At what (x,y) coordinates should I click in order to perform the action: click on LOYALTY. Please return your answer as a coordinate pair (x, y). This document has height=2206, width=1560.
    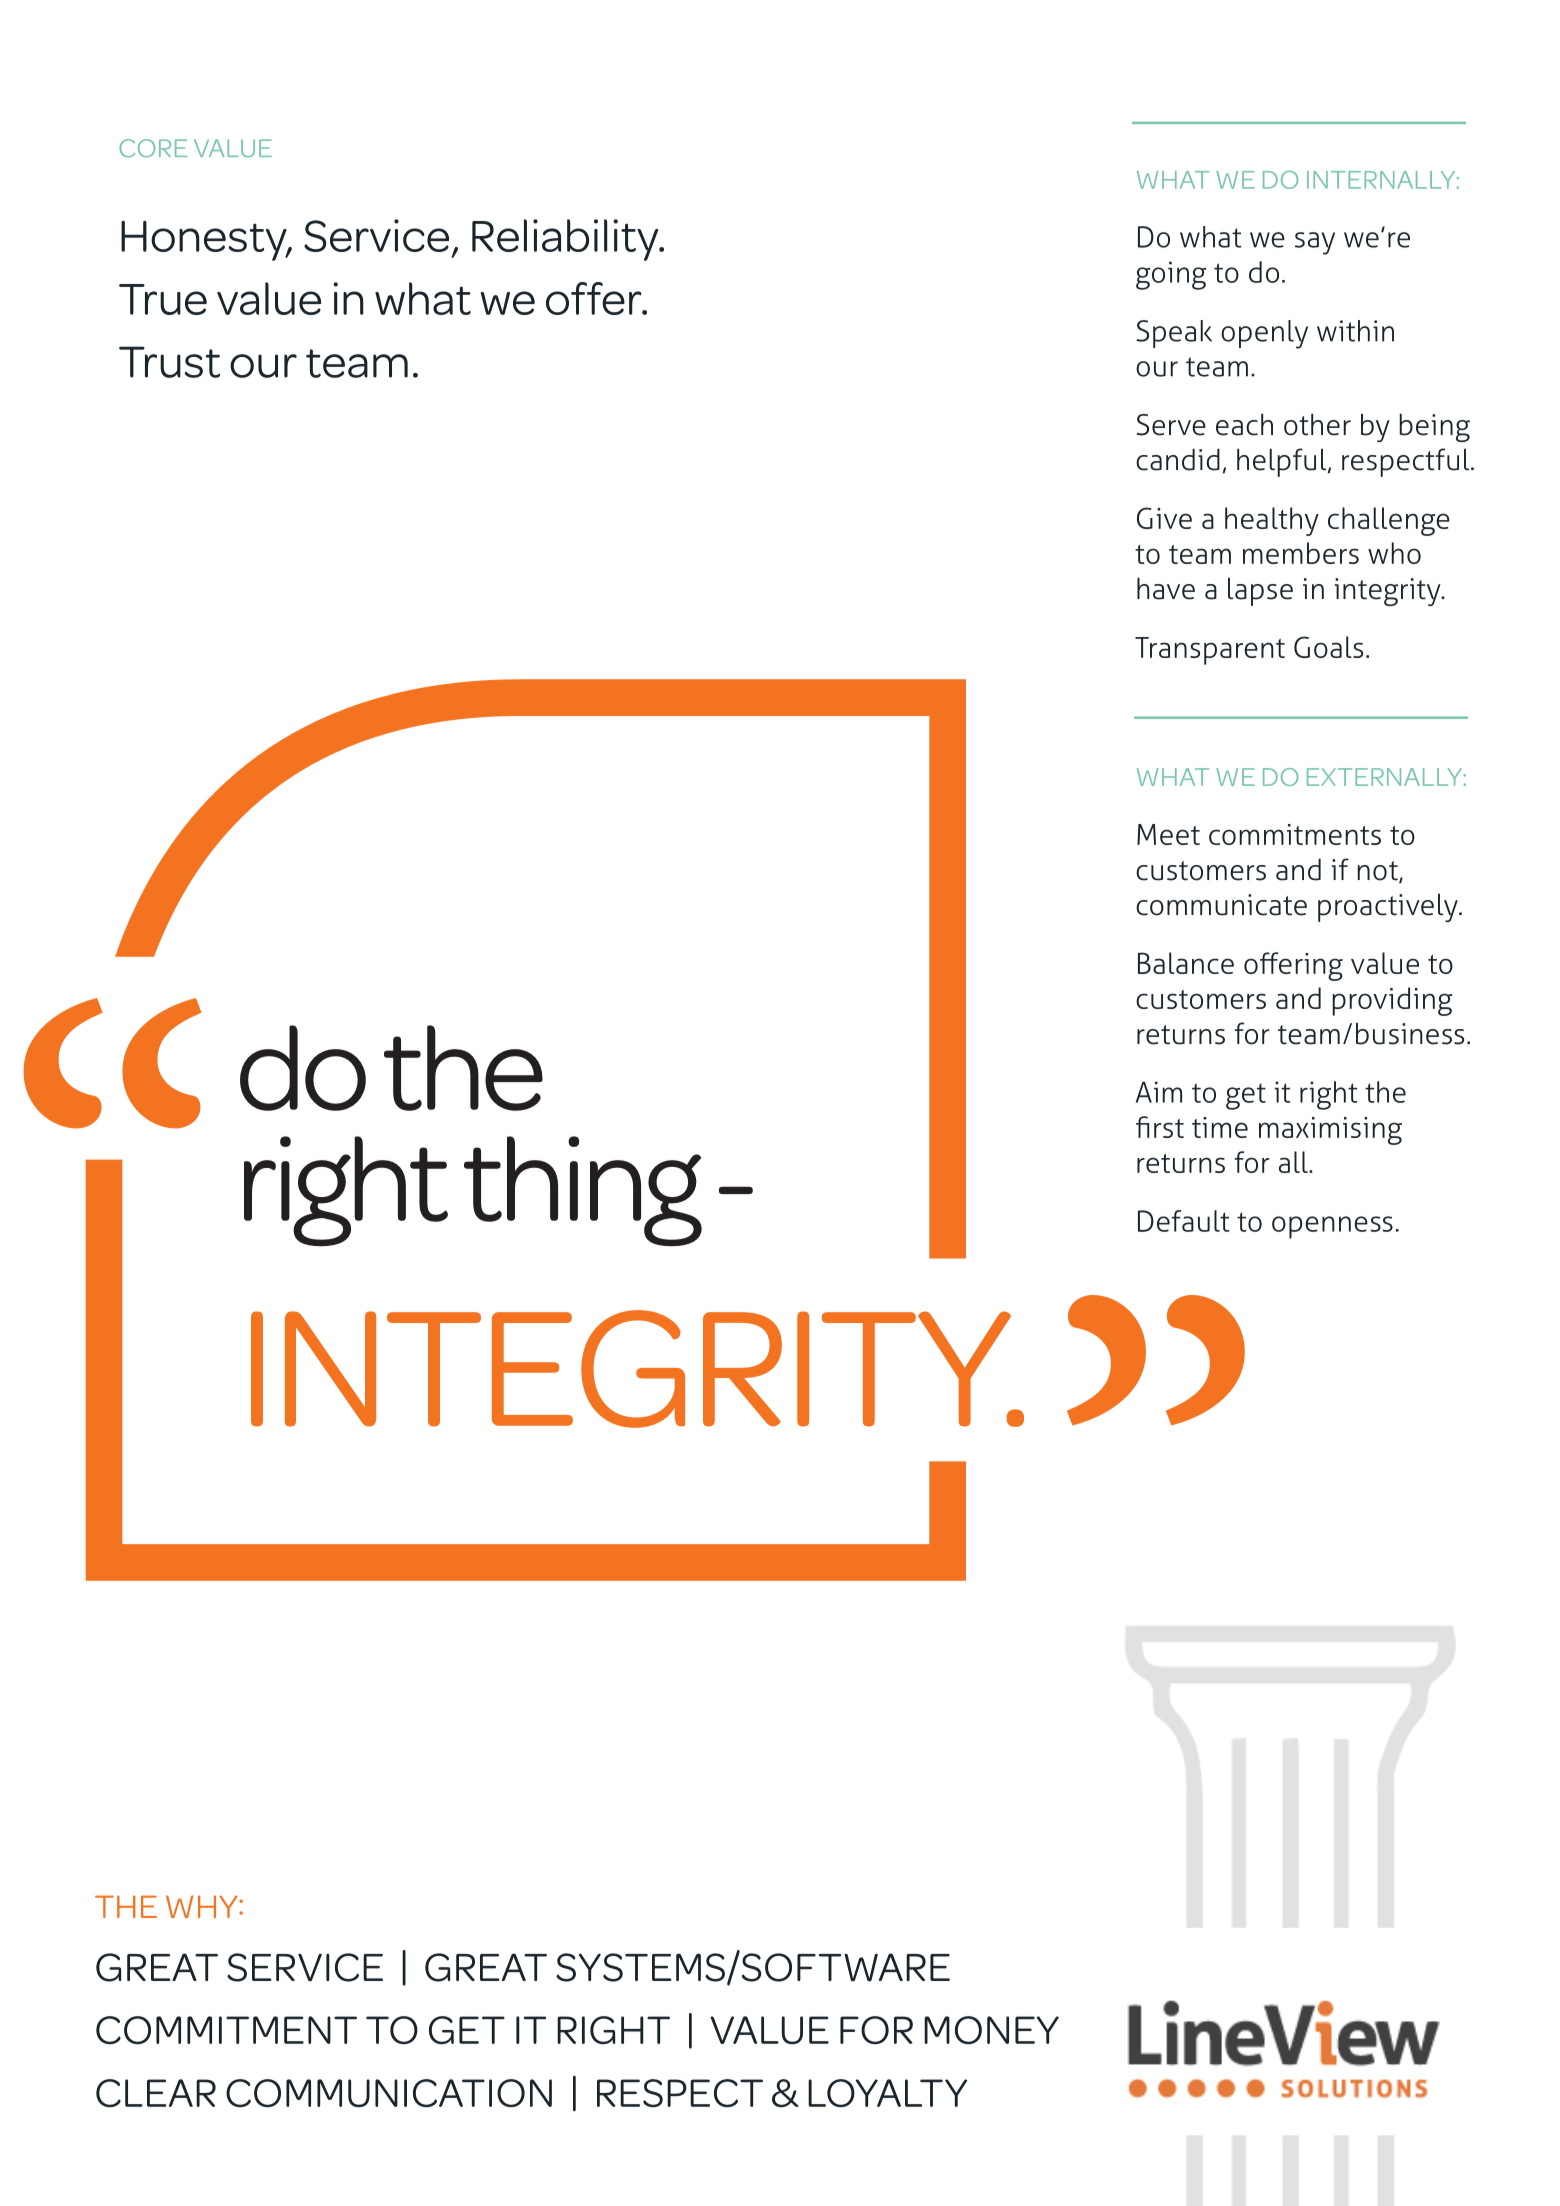
    Looking at the image, I should click on (887, 2093).
